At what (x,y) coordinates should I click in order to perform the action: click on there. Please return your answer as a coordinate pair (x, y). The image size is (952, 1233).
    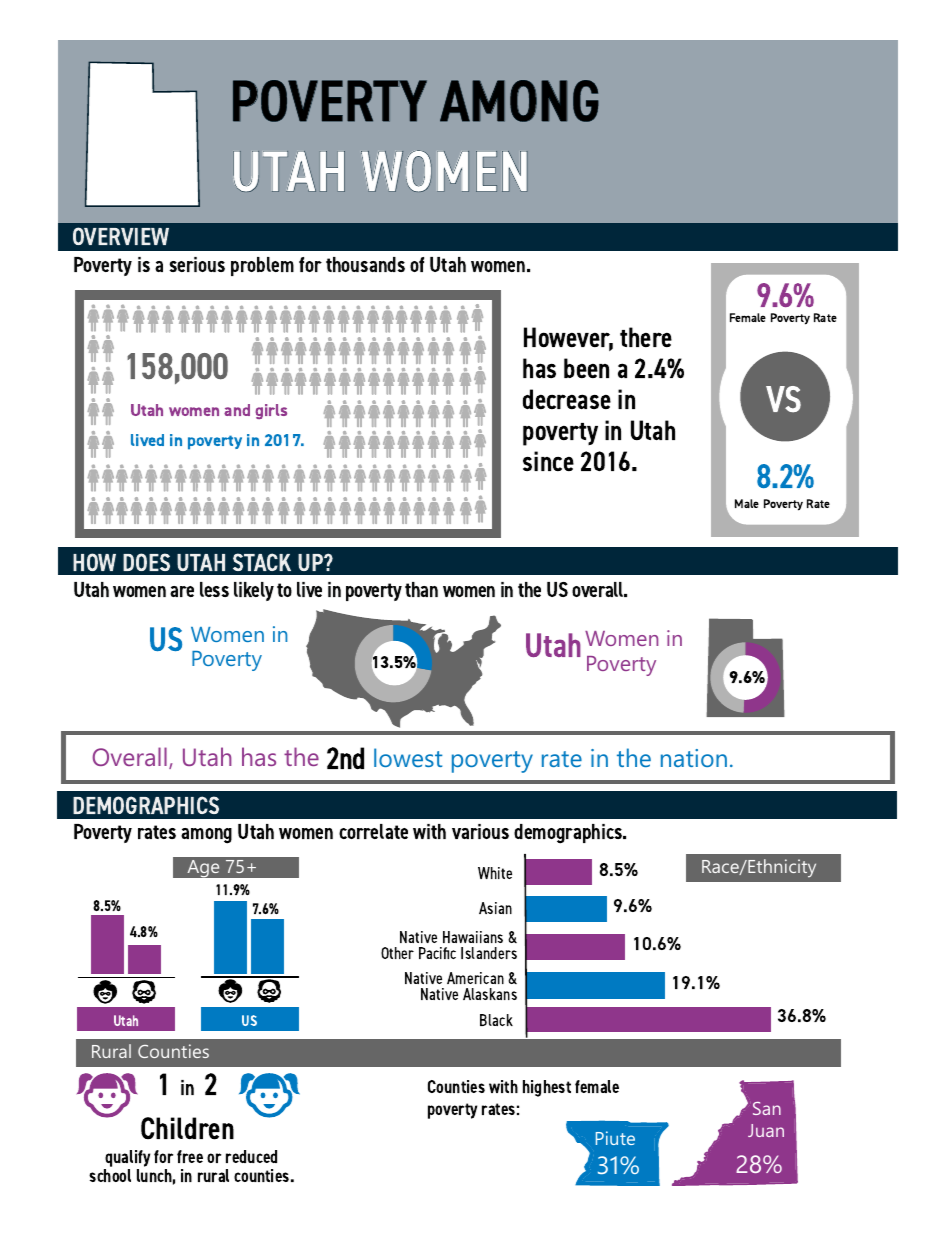
    Looking at the image, I should click on (646, 337).
